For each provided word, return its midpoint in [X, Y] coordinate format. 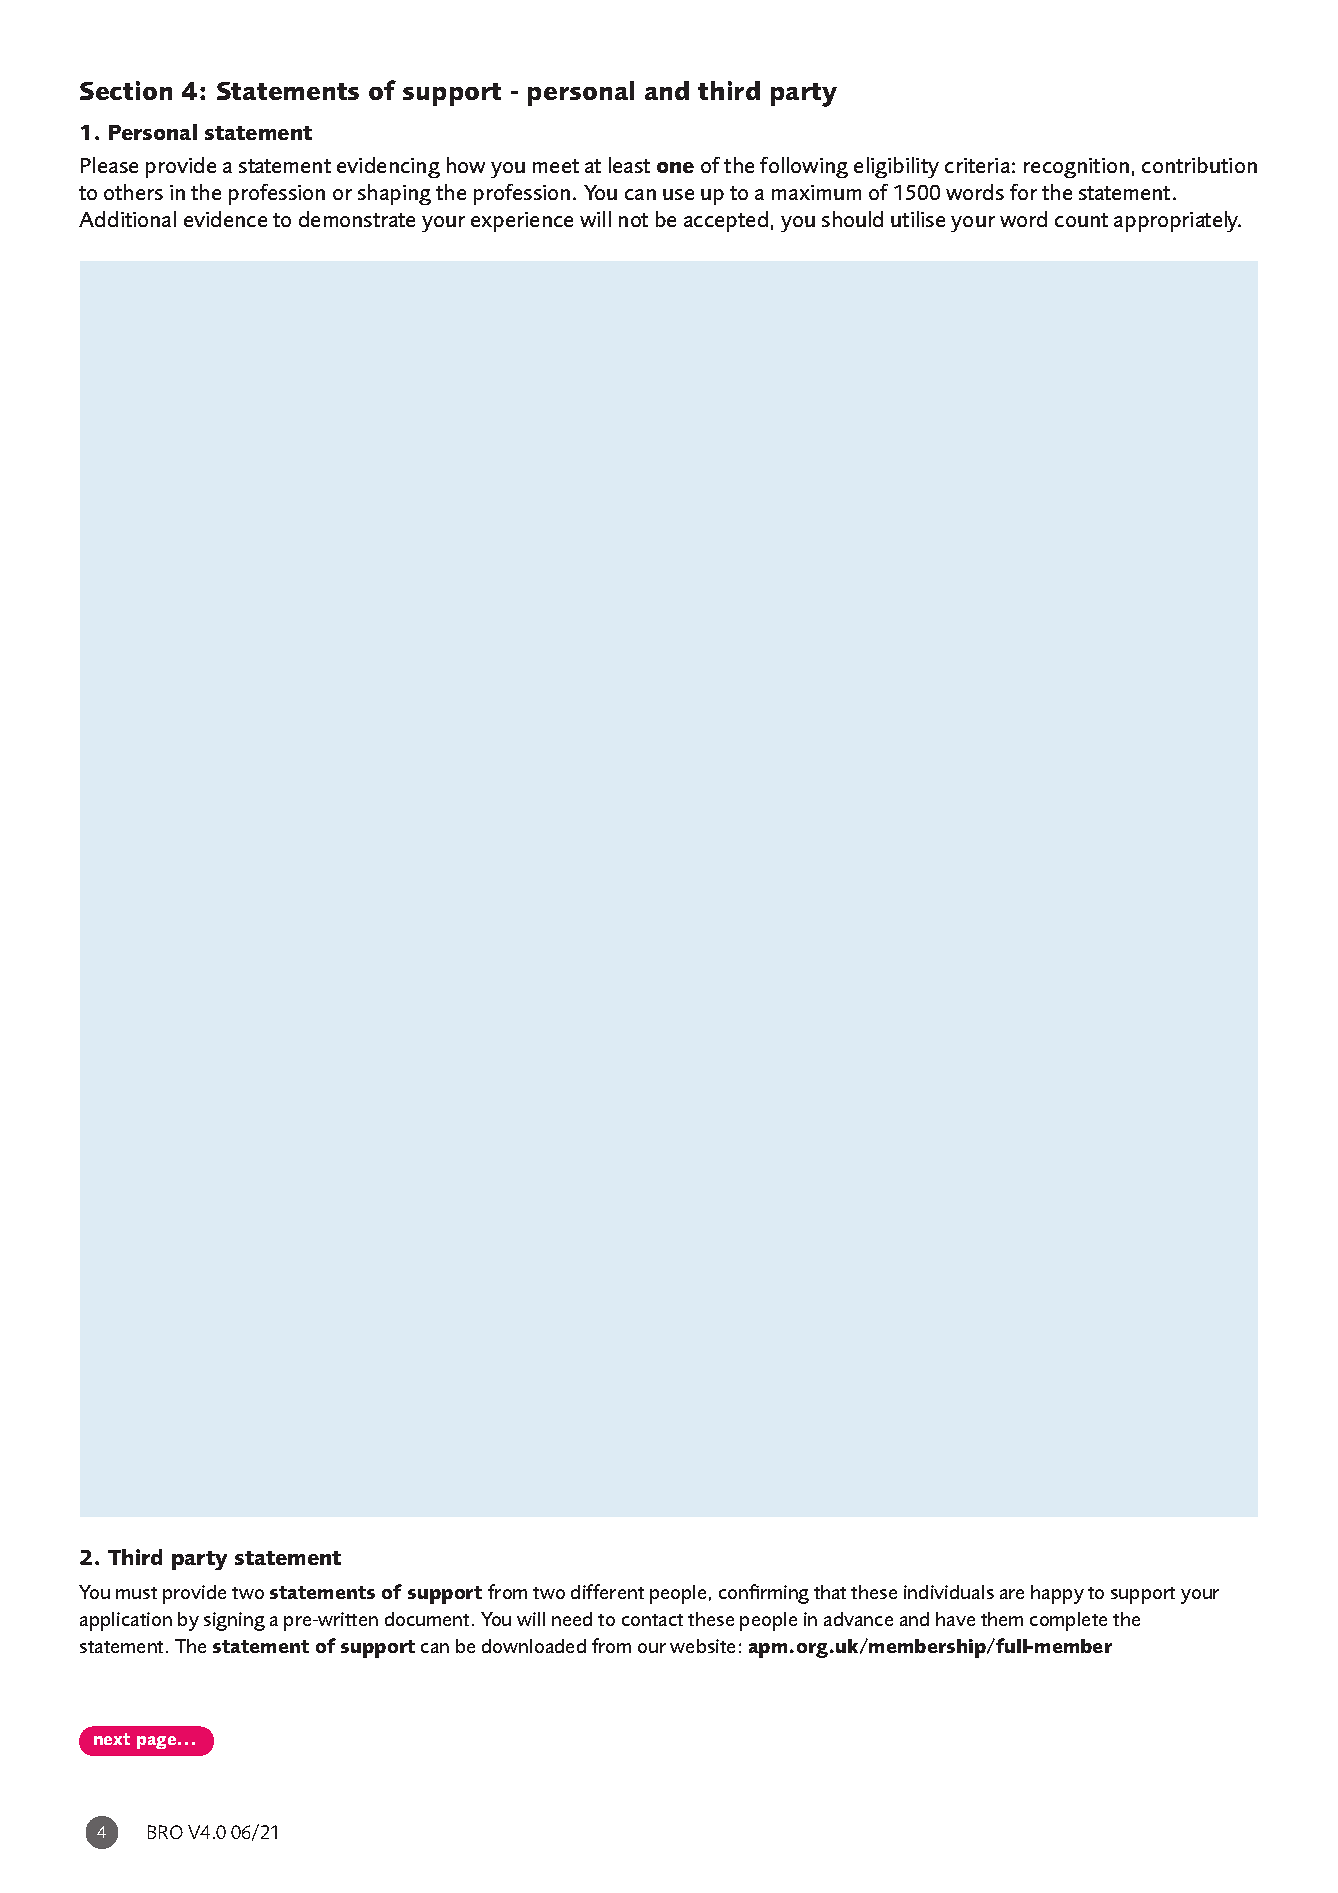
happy [1057, 1594]
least [629, 165]
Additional [127, 219]
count [1081, 220]
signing [234, 1621]
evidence [225, 219]
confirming [764, 1594]
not [633, 220]
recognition [1076, 168]
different [607, 1591]
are [1012, 1594]
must [136, 1593]
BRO [165, 1832]
